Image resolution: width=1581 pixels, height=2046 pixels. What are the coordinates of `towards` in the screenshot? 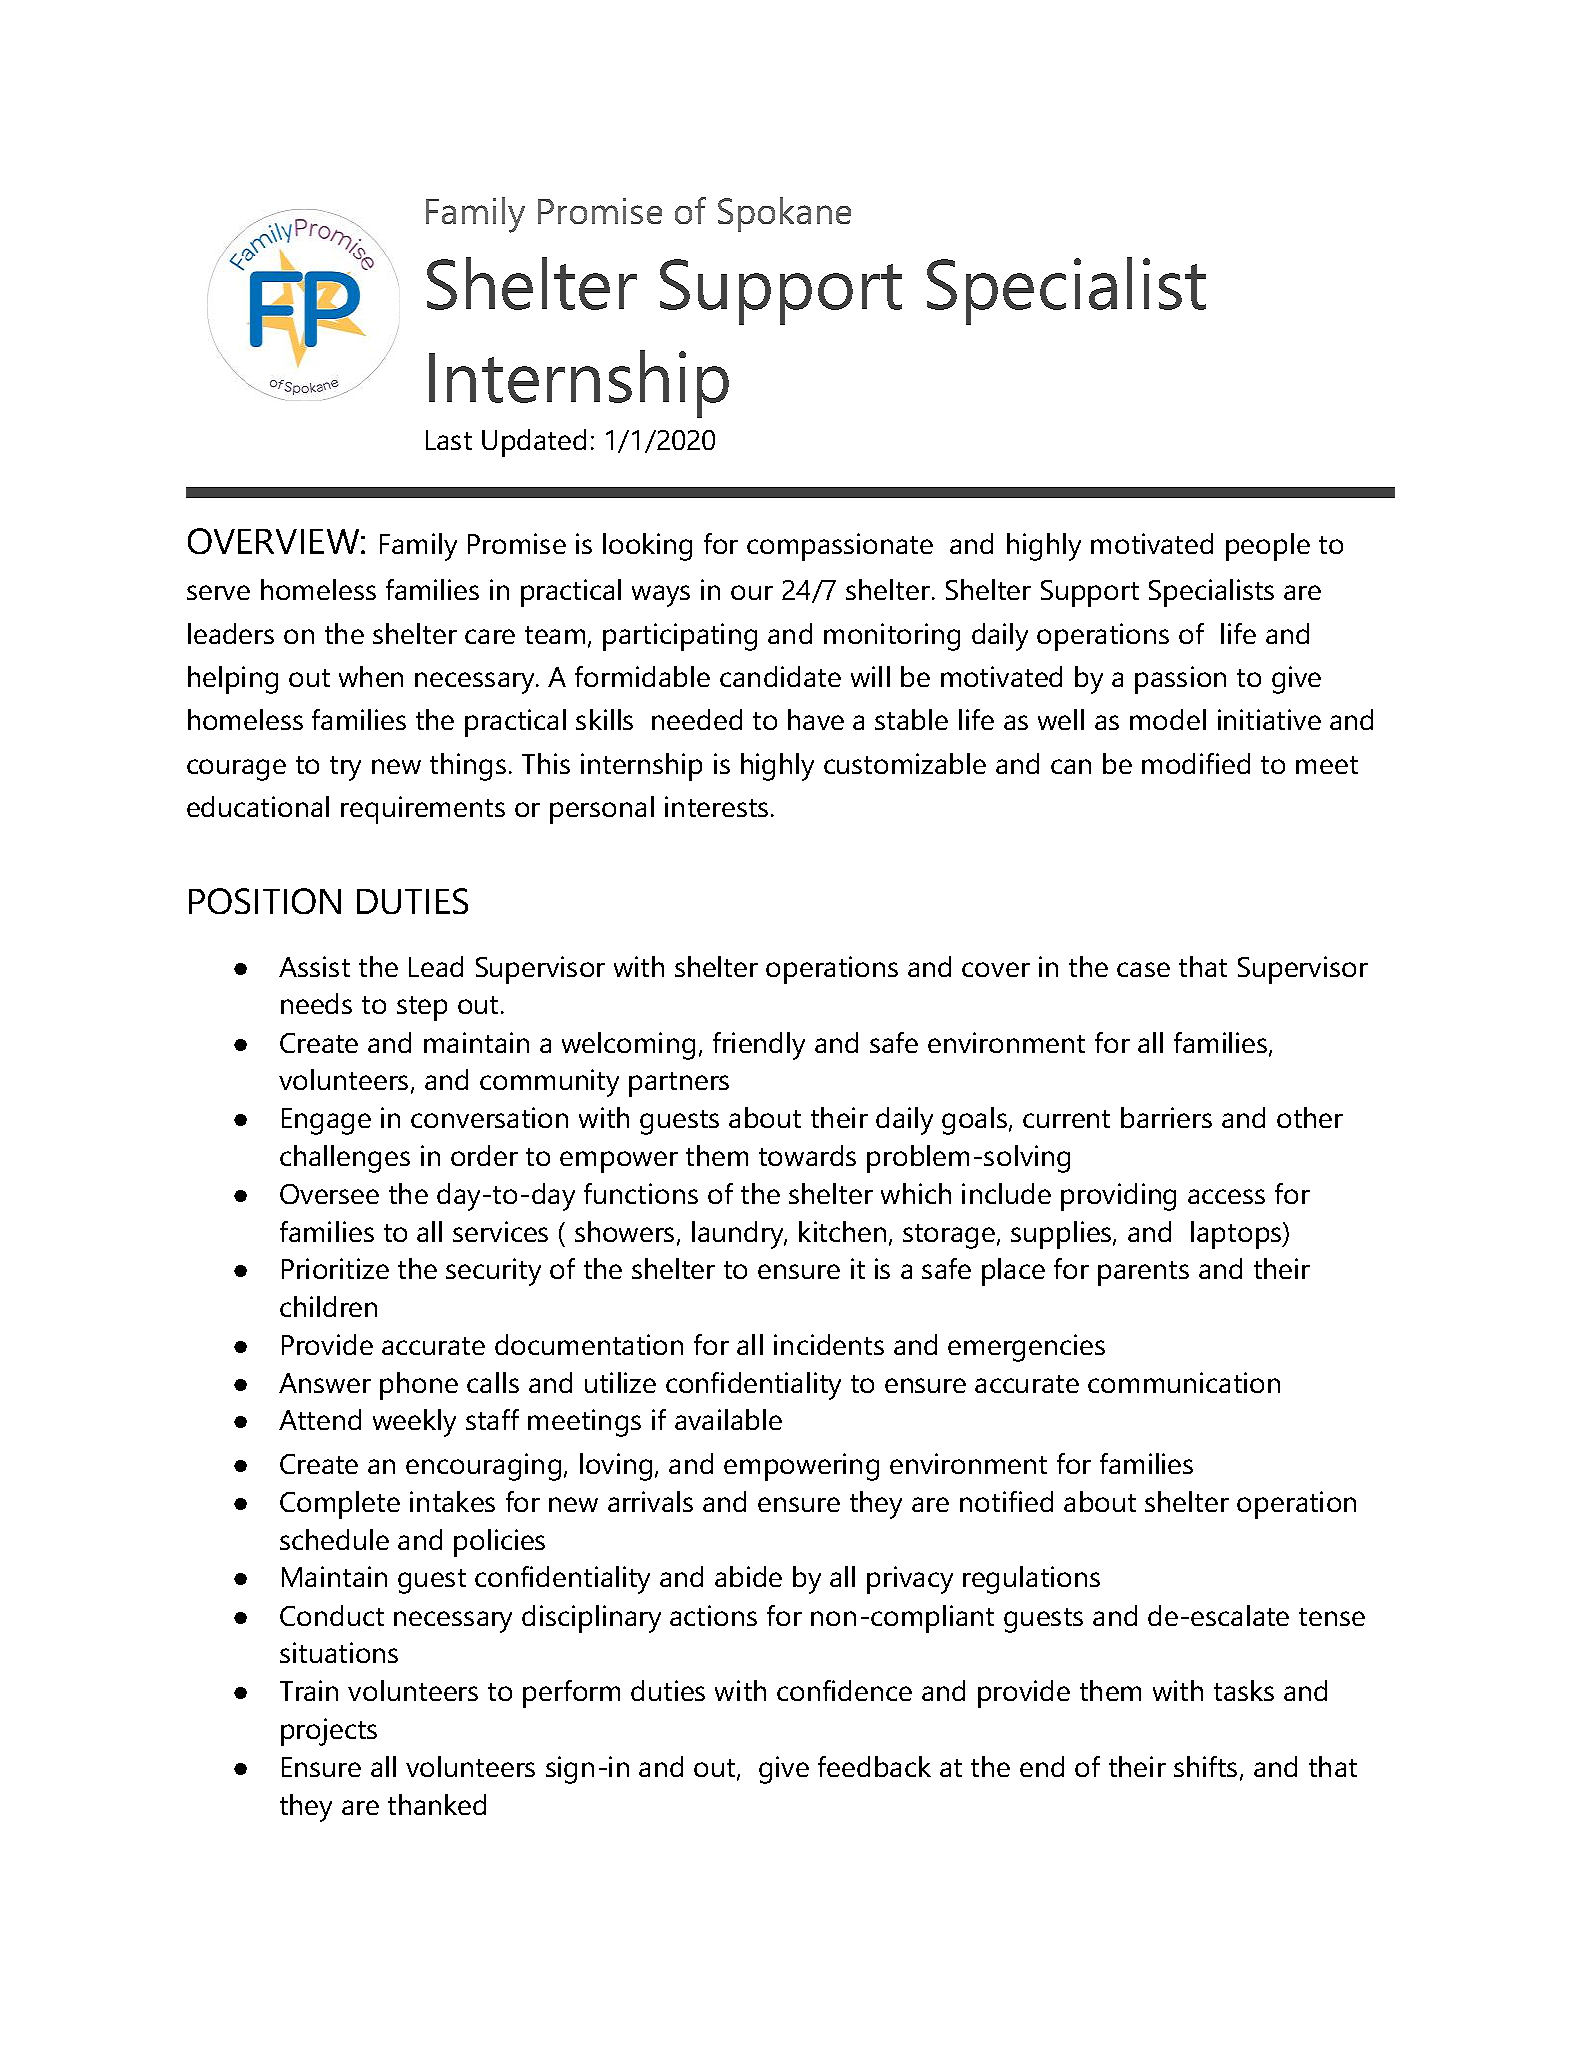 It's located at (807, 1155).
